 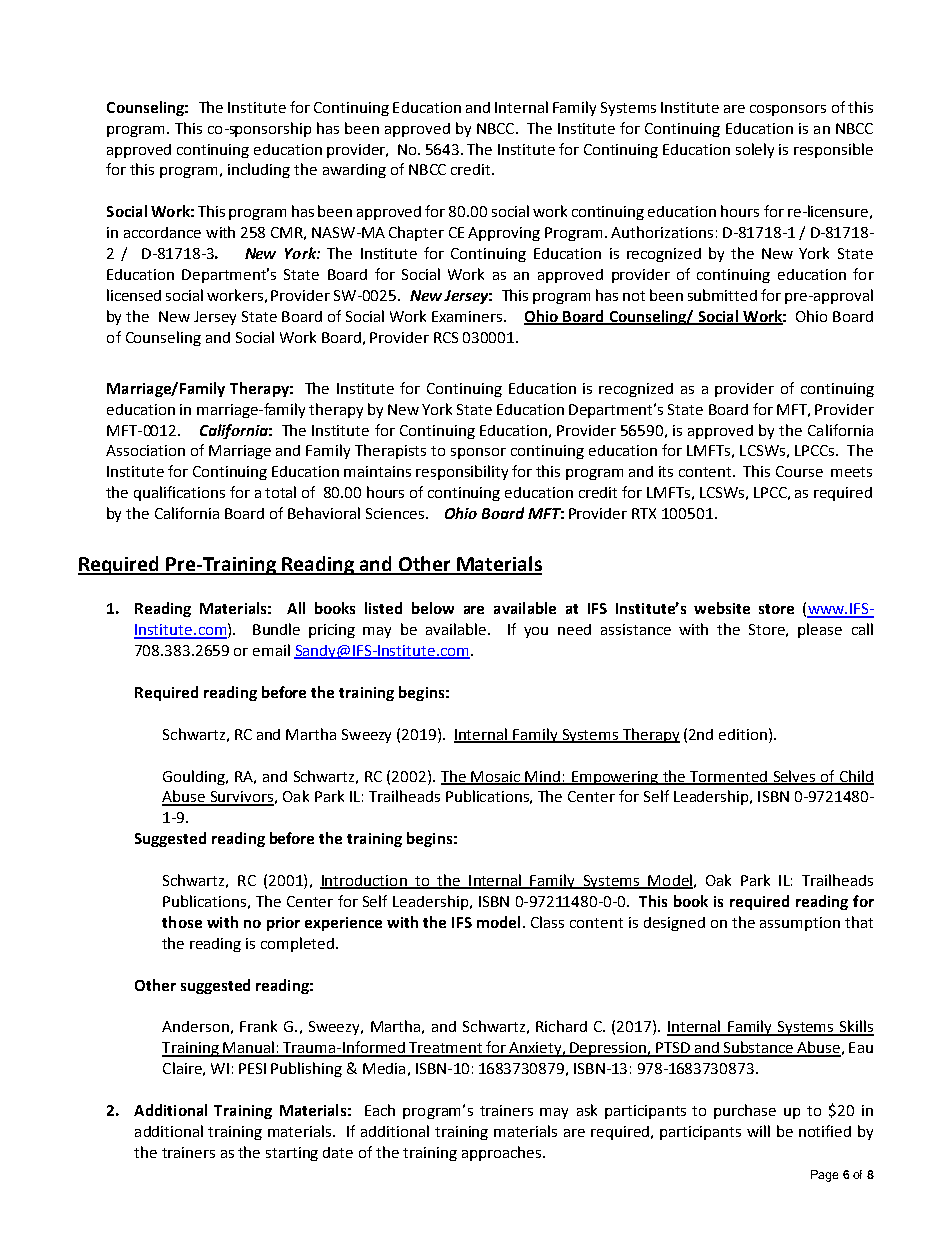 What do you see at coordinates (755, 150) in the screenshot?
I see `solely` at bounding box center [755, 150].
